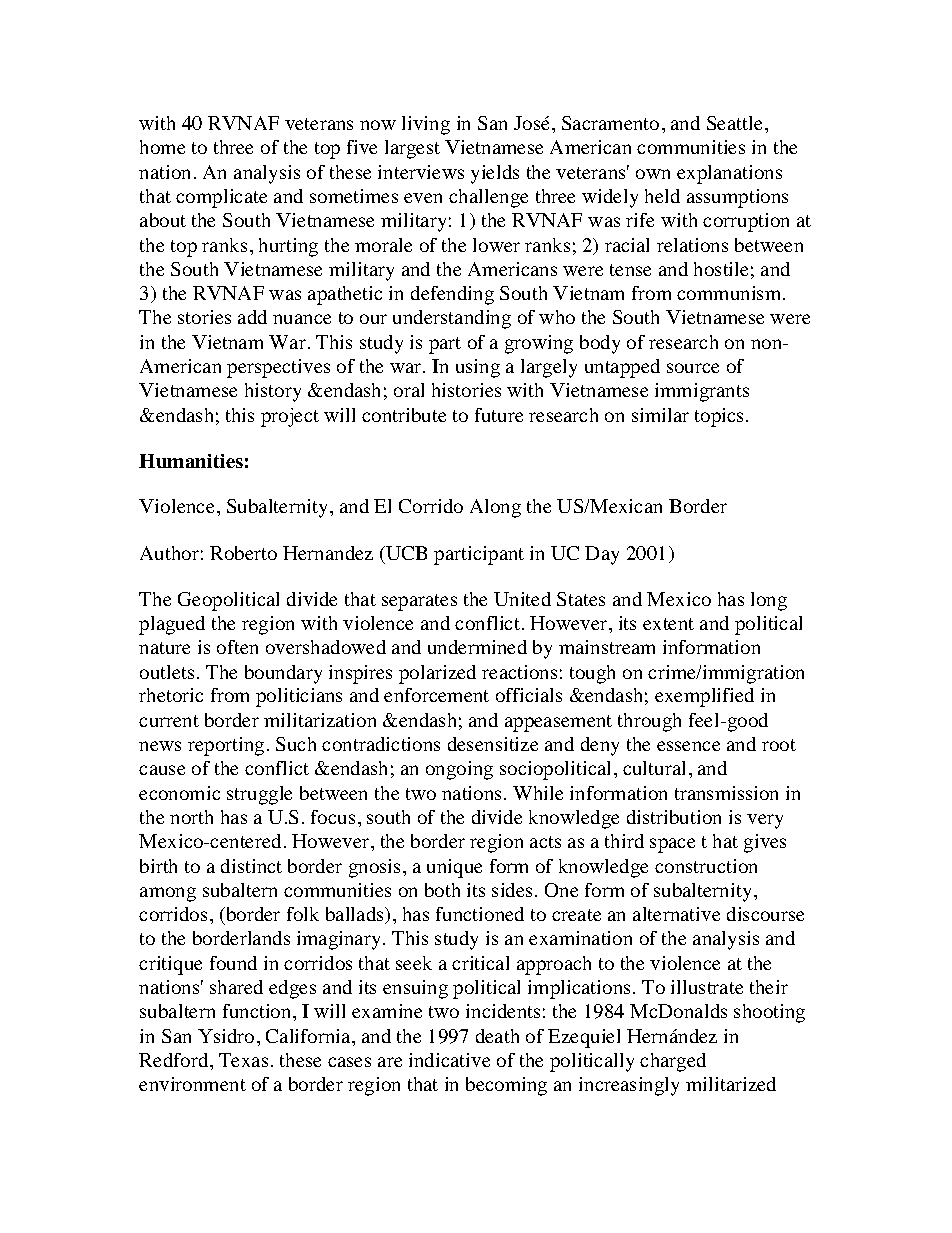 Image resolution: width=952 pixels, height=1233 pixels. Describe the element at coordinates (290, 417) in the image. I see `project` at that location.
